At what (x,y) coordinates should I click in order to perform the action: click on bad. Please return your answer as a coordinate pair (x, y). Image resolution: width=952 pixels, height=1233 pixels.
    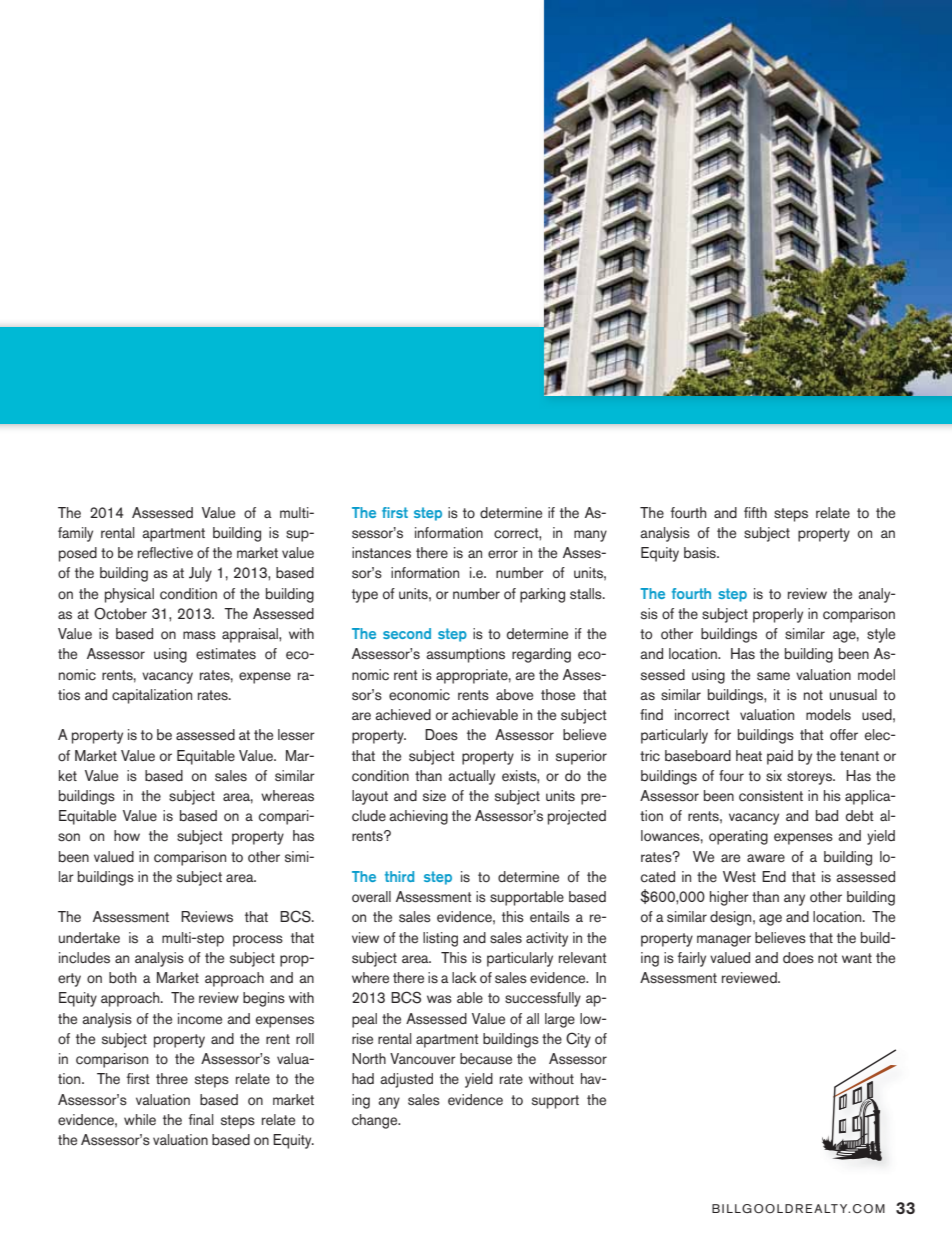
    Looking at the image, I should click on (827, 816).
